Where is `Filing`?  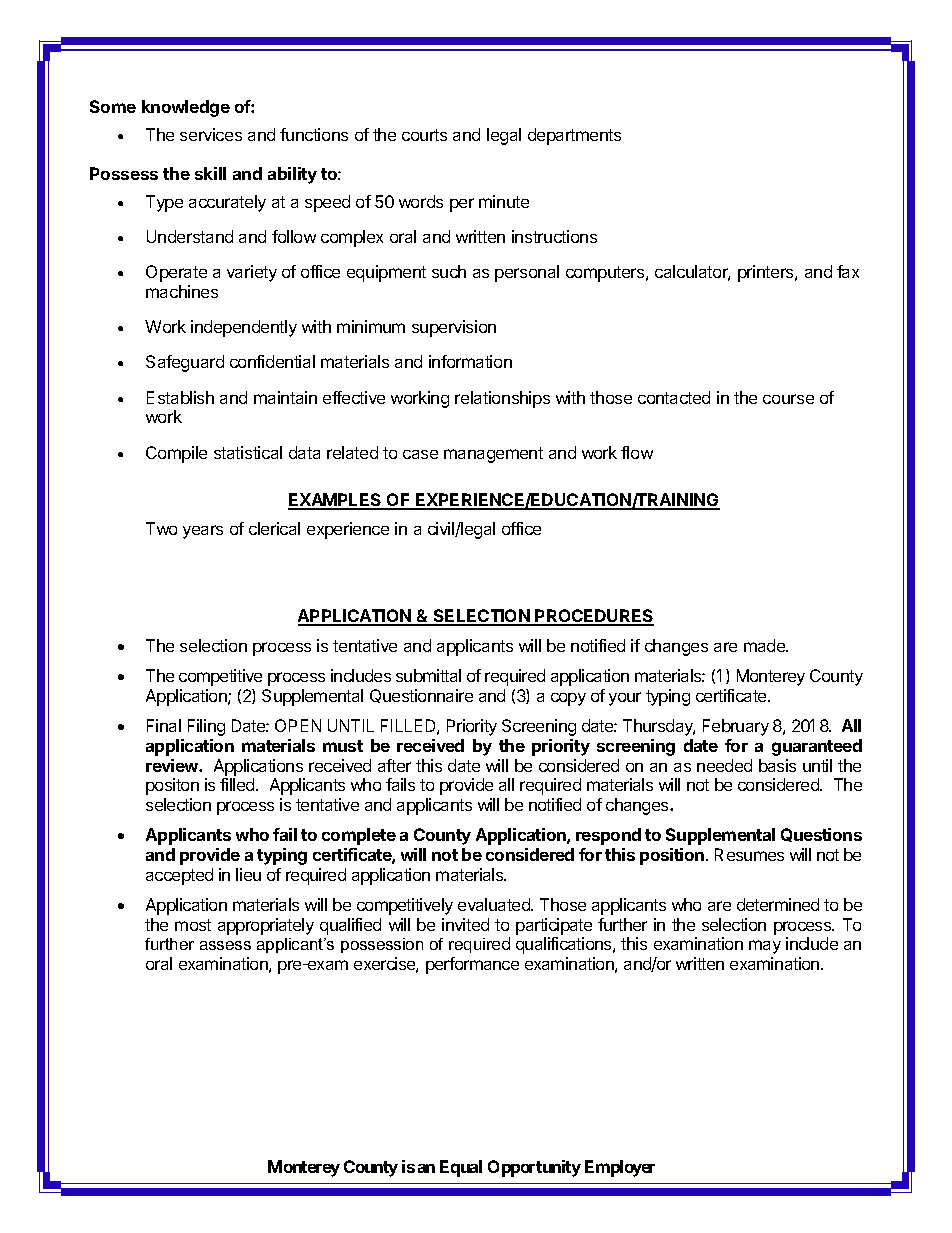 Filing is located at coordinates (206, 727).
